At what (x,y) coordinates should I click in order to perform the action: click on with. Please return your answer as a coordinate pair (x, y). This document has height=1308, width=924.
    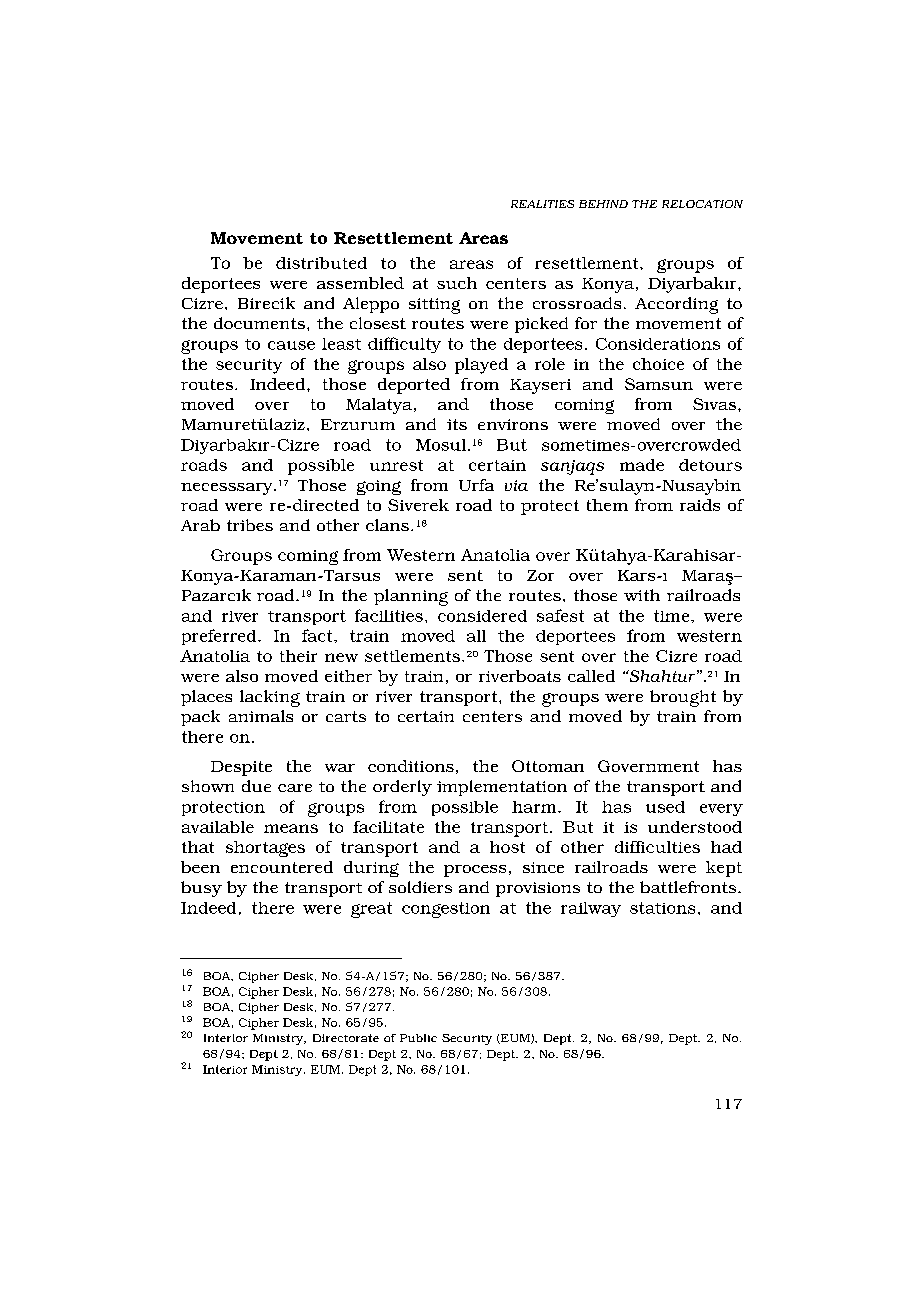
    Looking at the image, I should click on (642, 595).
